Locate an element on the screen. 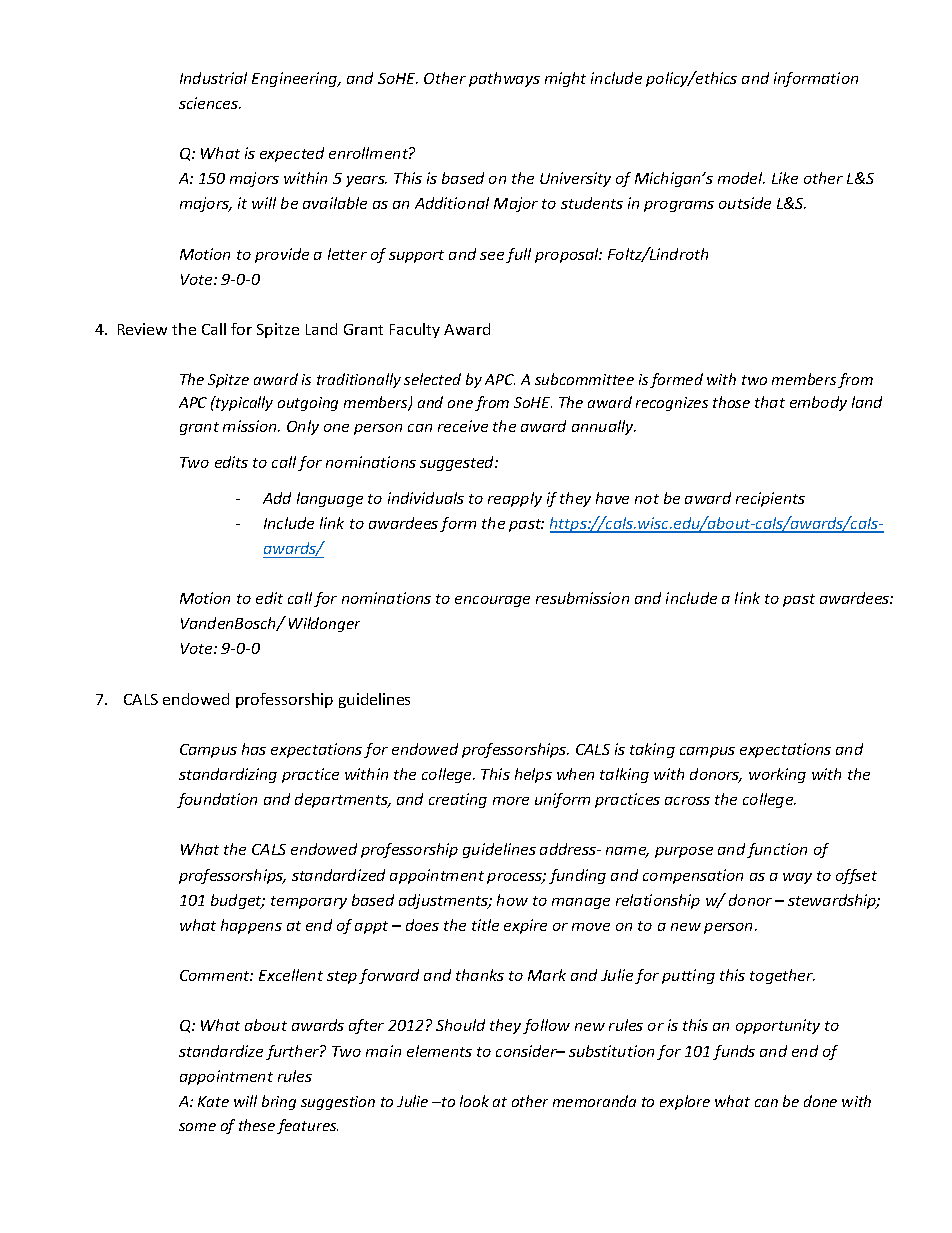  helps is located at coordinates (533, 775).
